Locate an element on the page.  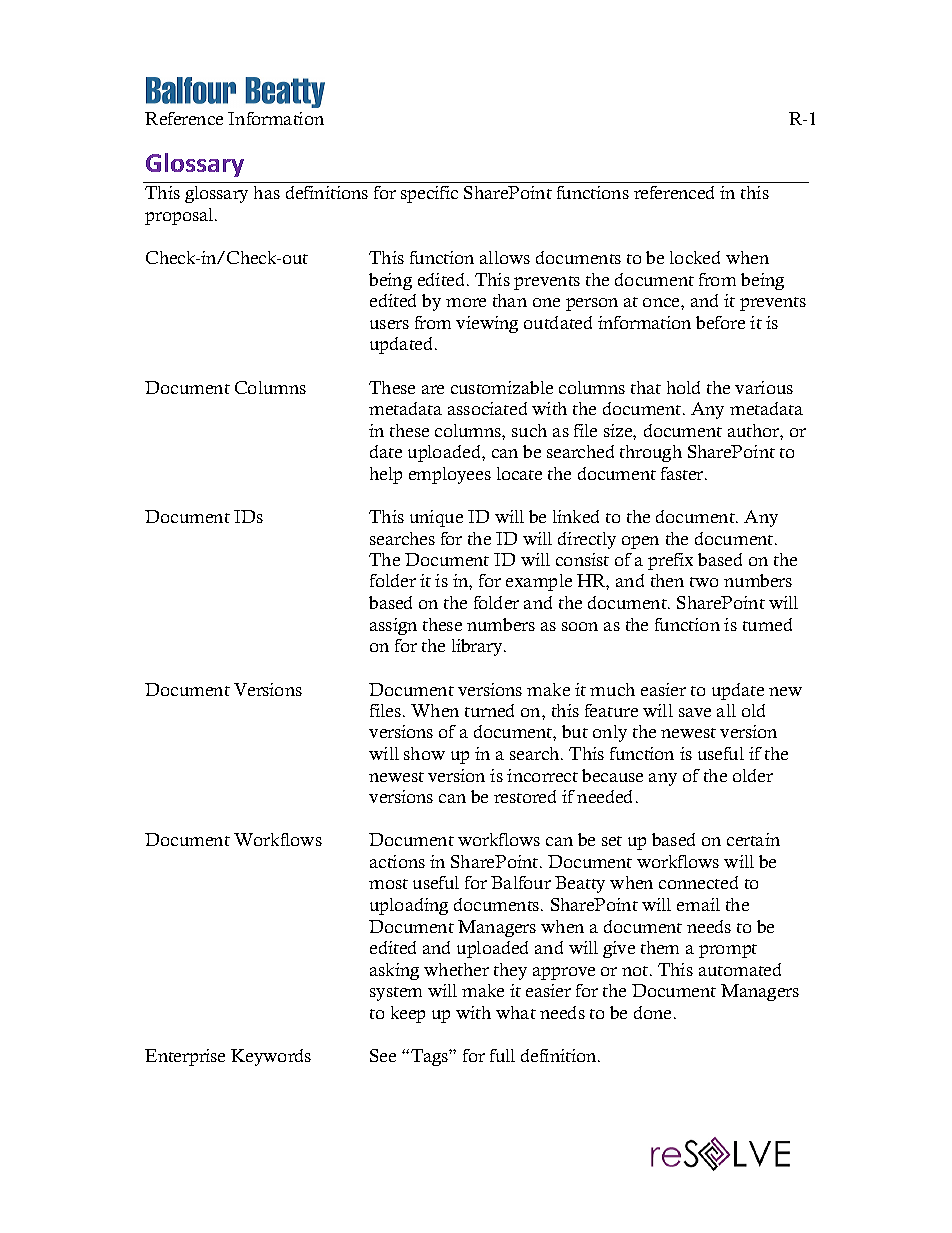
has is located at coordinates (267, 192).
